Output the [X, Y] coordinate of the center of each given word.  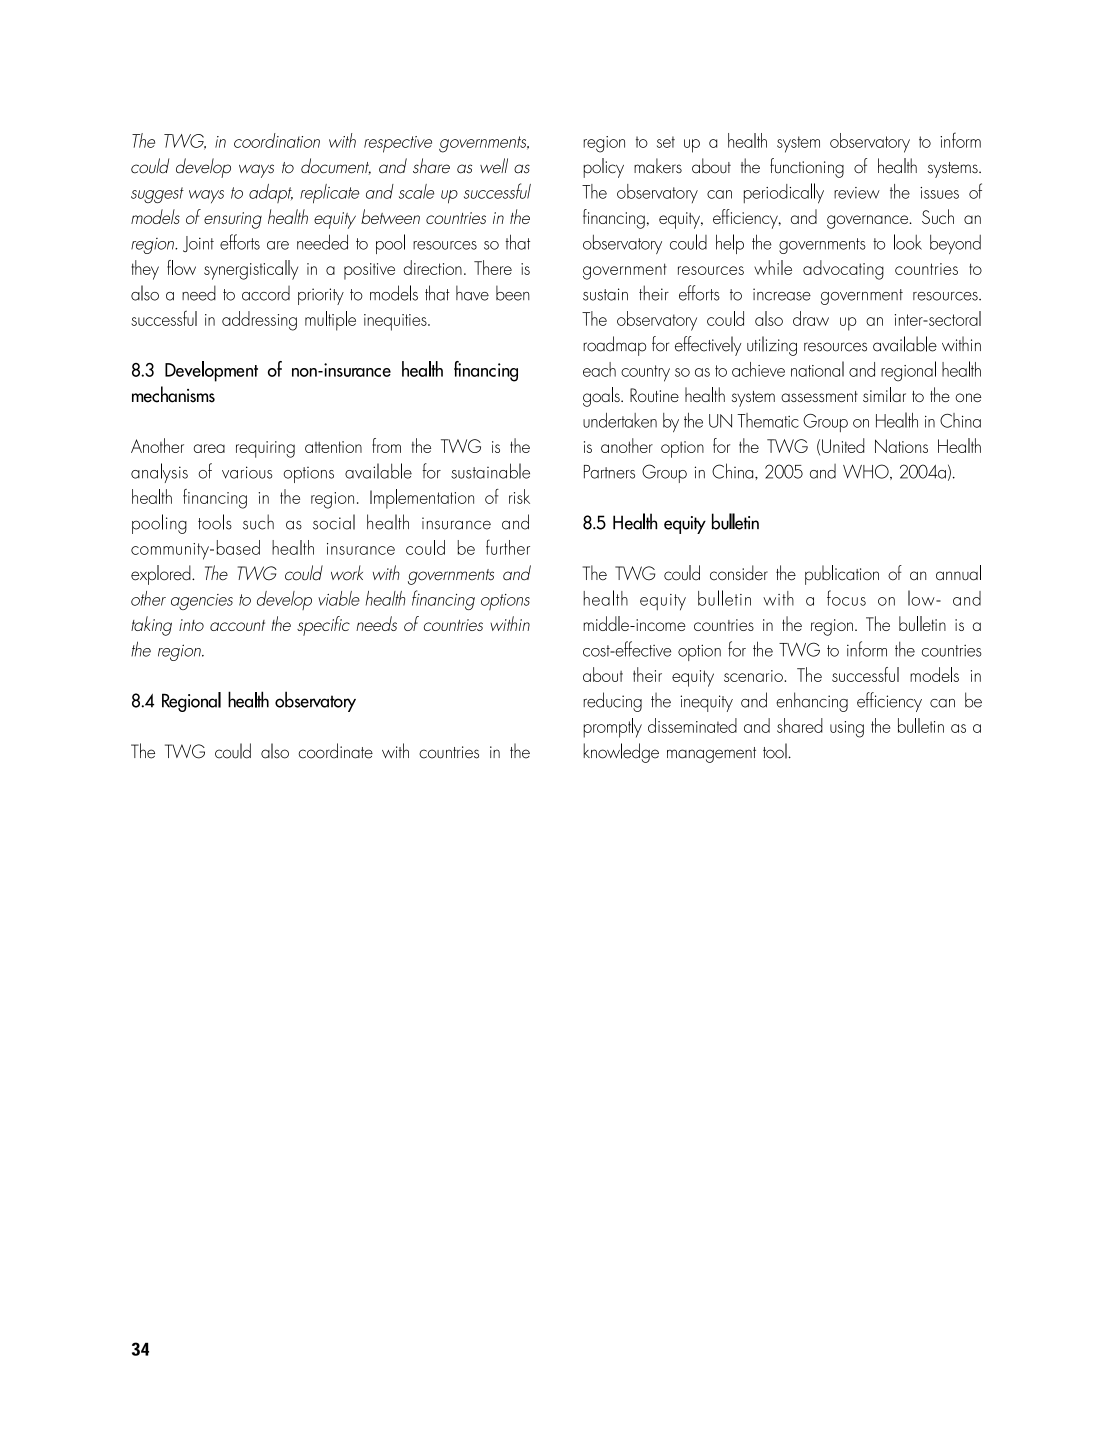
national [817, 369]
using [847, 729]
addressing [259, 321]
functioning [807, 168]
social [334, 522]
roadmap [614, 346]
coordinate [335, 751]
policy [603, 168]
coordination [277, 140]
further [508, 547]
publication [842, 575]
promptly [612, 728]
